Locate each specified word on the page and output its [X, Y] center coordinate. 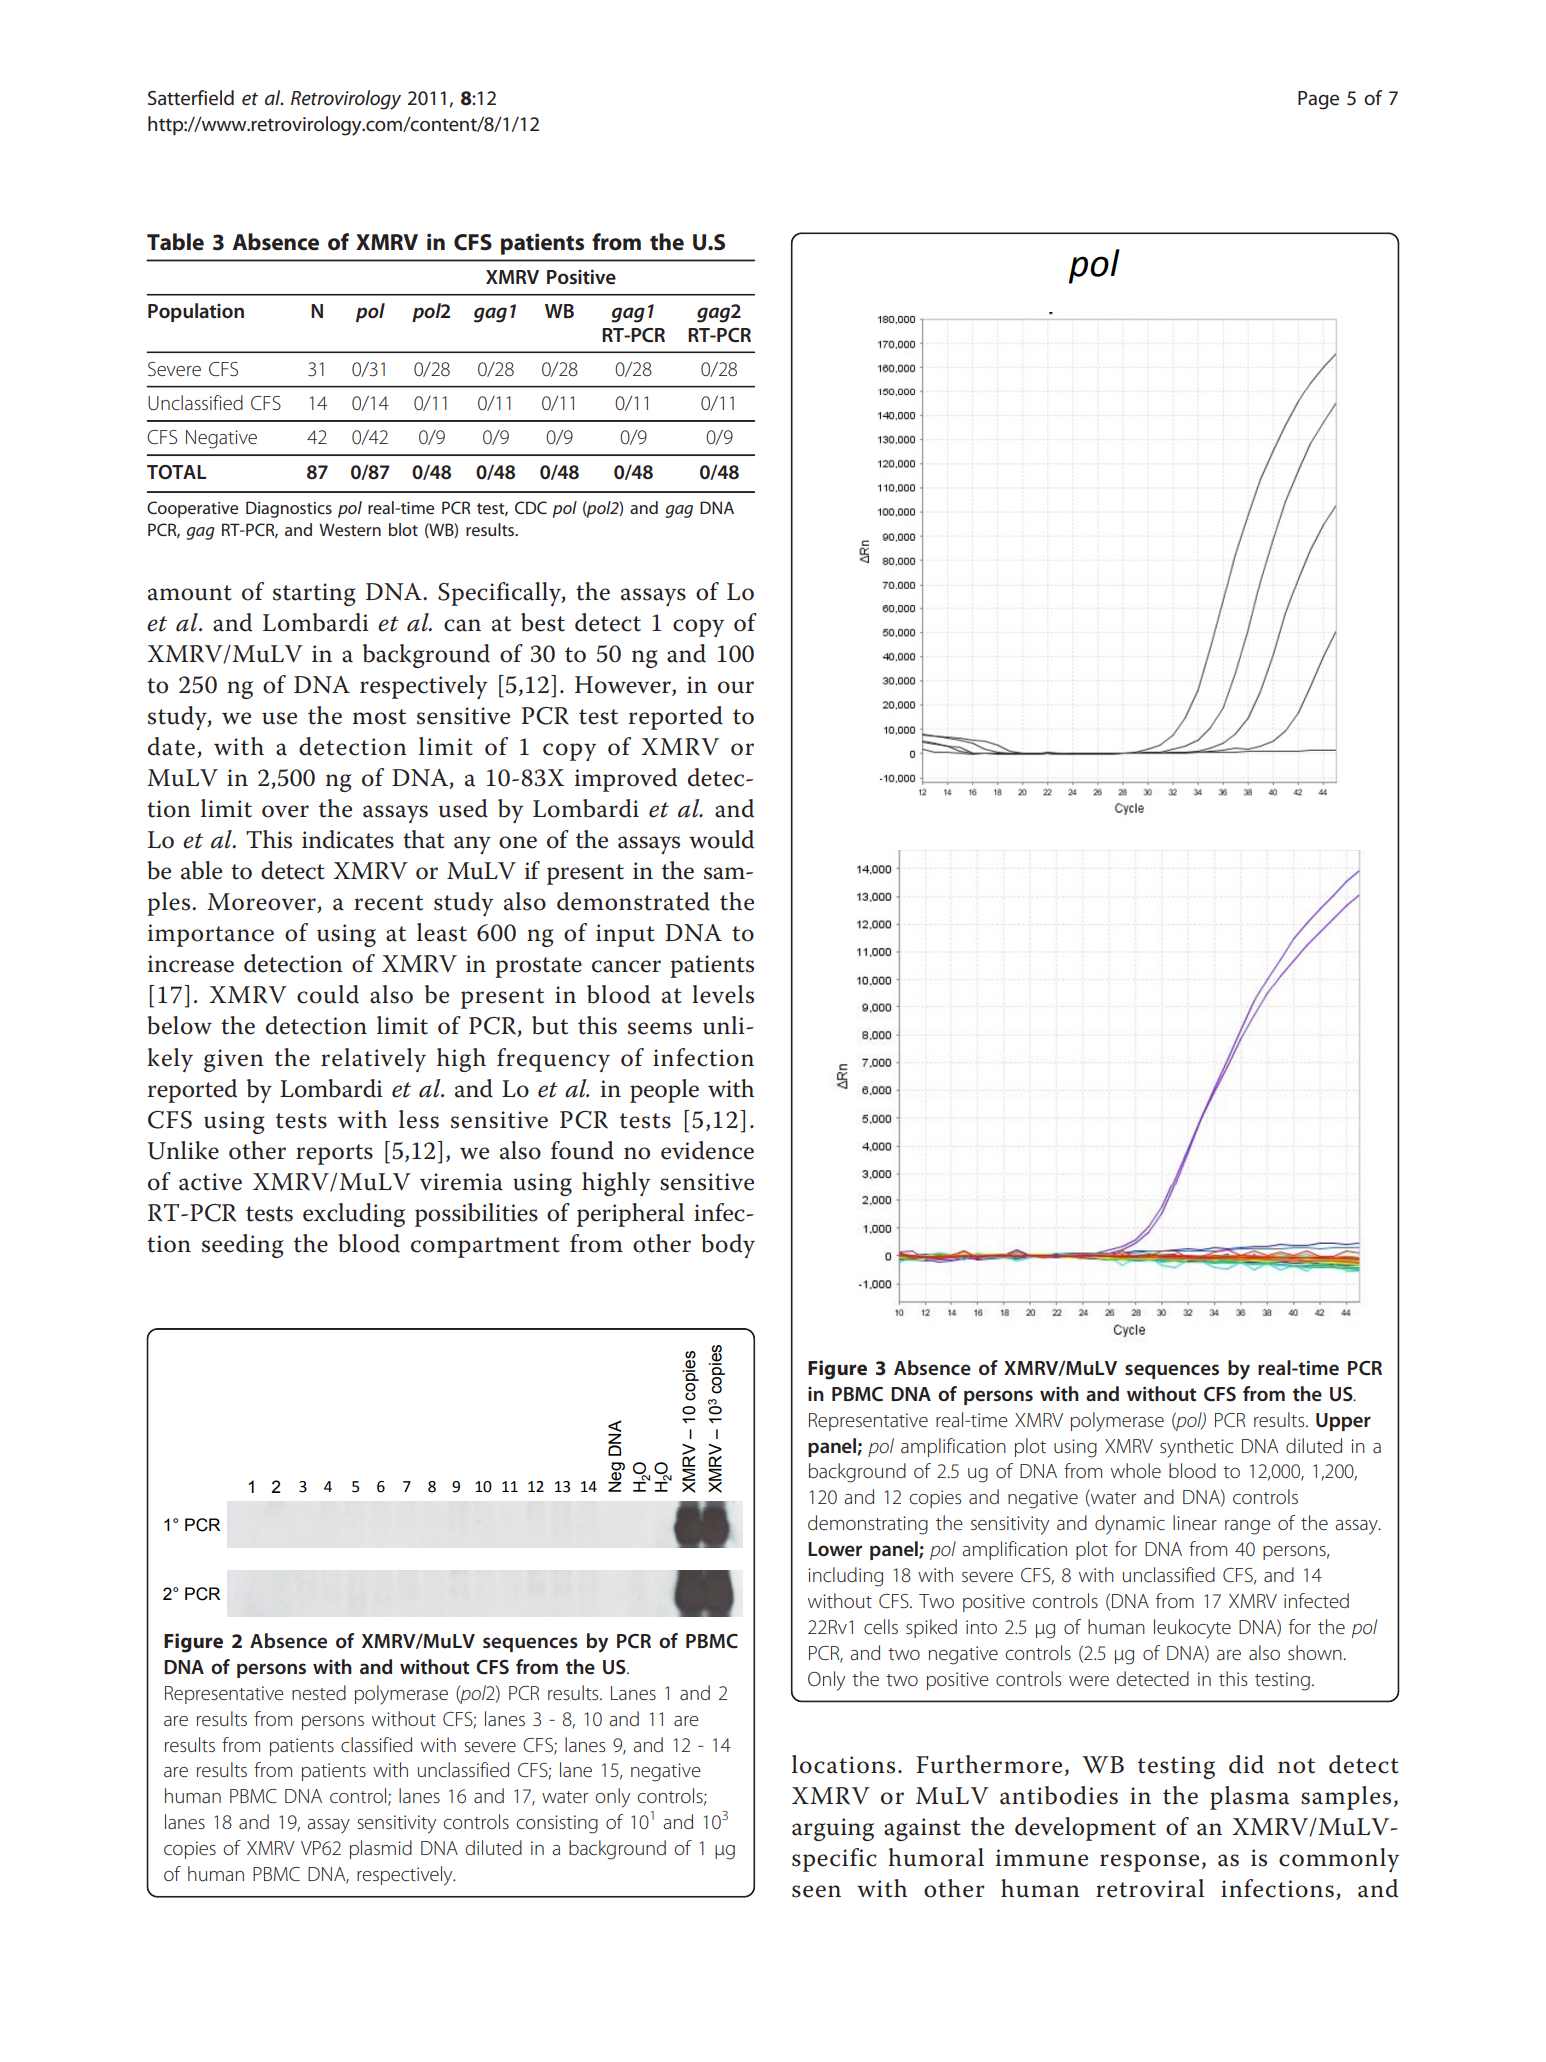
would [721, 839]
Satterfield [191, 98]
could [328, 994]
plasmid [381, 1849]
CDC [531, 507]
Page [1318, 100]
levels [723, 994]
